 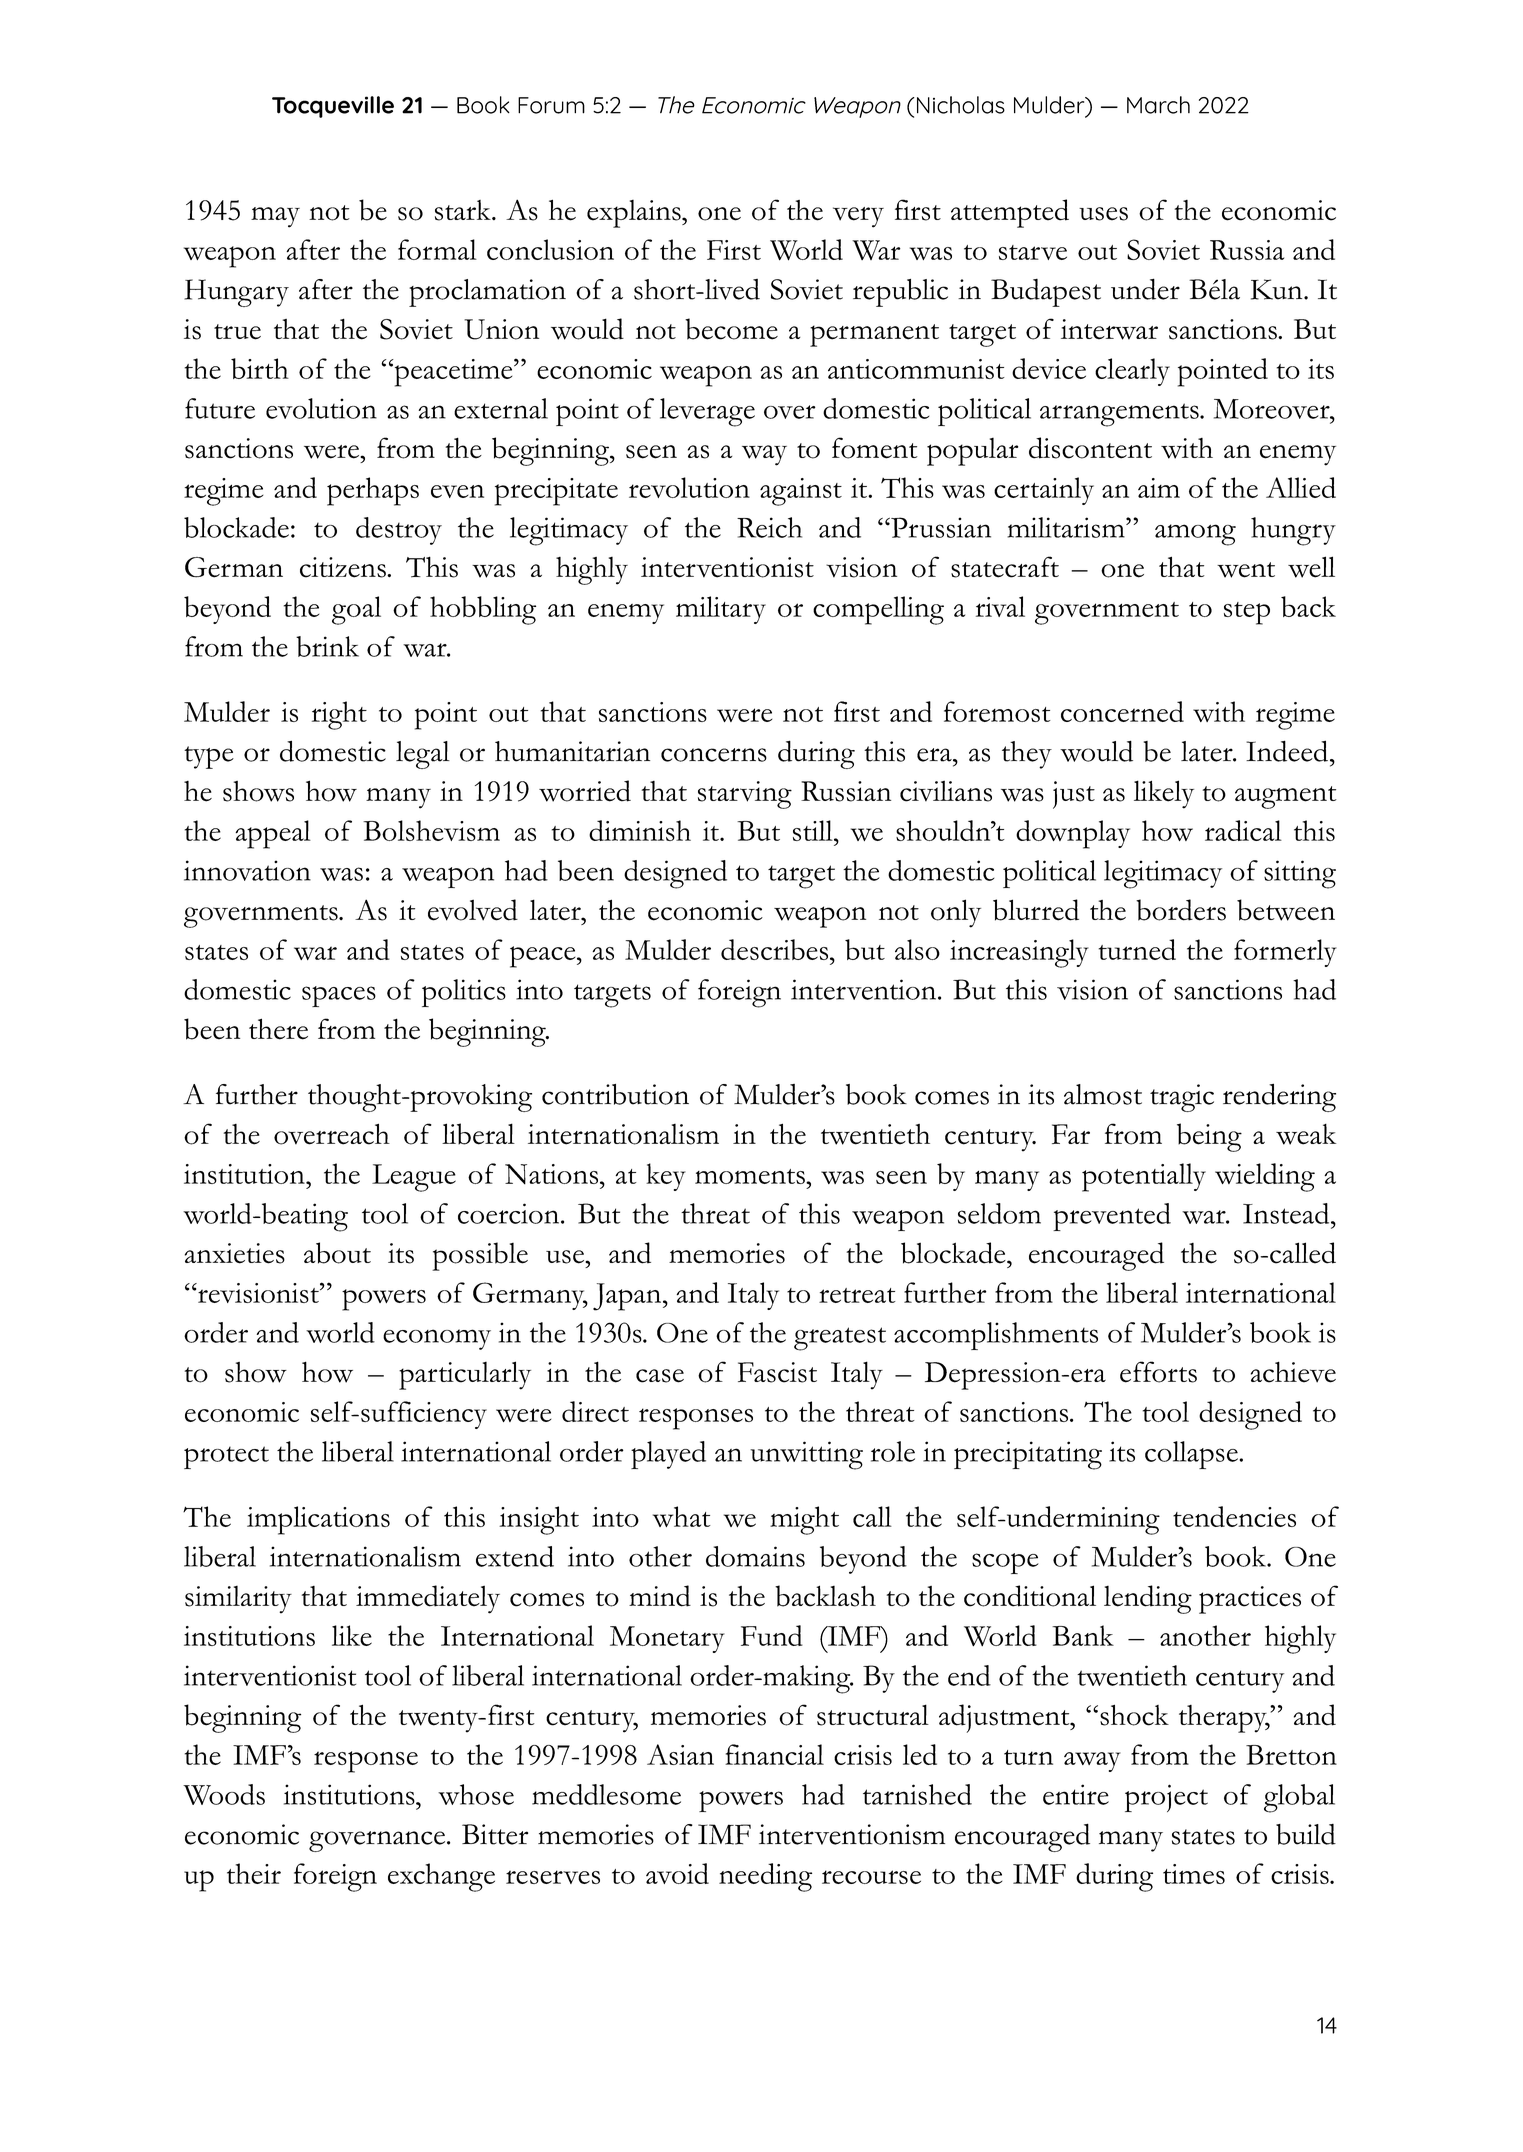 I want to click on project, so click(x=1166, y=1798).
